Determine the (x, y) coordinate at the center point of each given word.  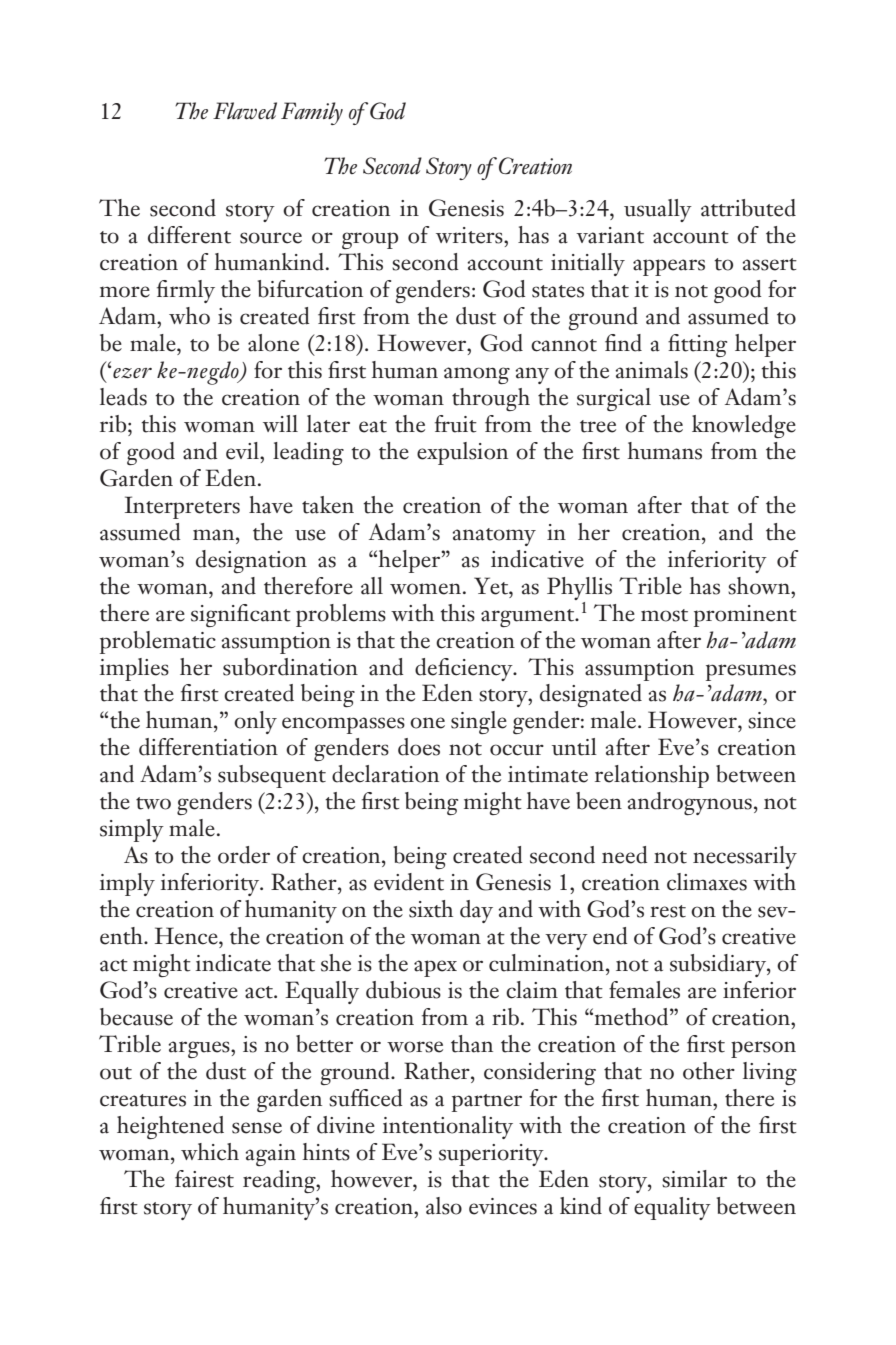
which (210, 1152)
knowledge (744, 426)
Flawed (245, 111)
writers (470, 235)
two (153, 803)
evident (409, 882)
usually (658, 210)
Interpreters (182, 507)
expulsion (462, 453)
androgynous (689, 803)
